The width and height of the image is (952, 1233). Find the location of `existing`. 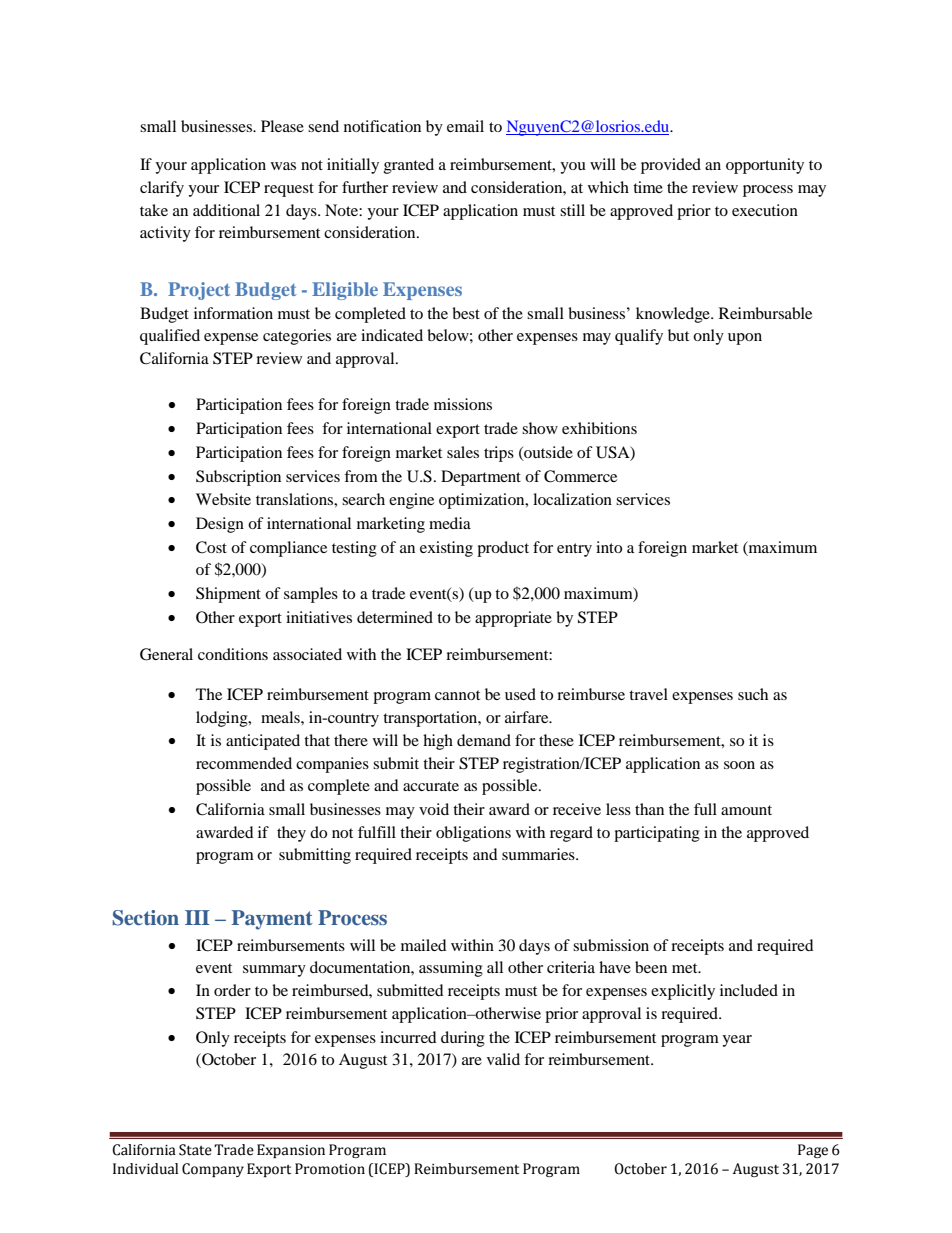

existing is located at coordinates (446, 549).
